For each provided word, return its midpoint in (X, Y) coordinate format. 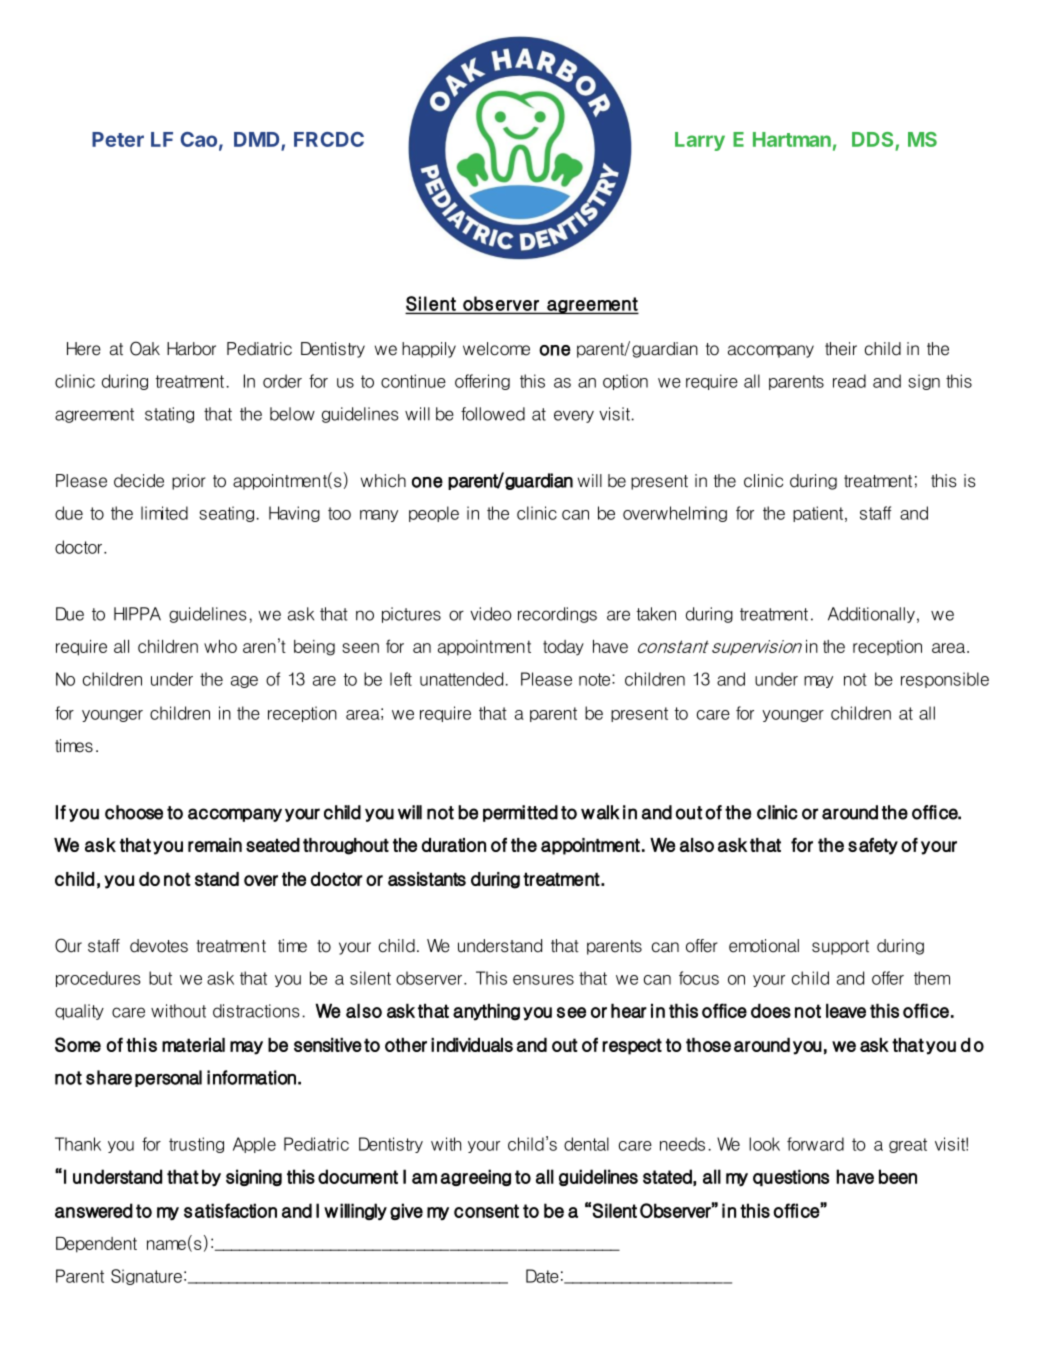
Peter (118, 139)
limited (164, 513)
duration (453, 845)
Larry (700, 141)
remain (215, 845)
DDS (874, 141)
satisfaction (230, 1210)
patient (819, 514)
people (434, 514)
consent (486, 1211)
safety (873, 846)
